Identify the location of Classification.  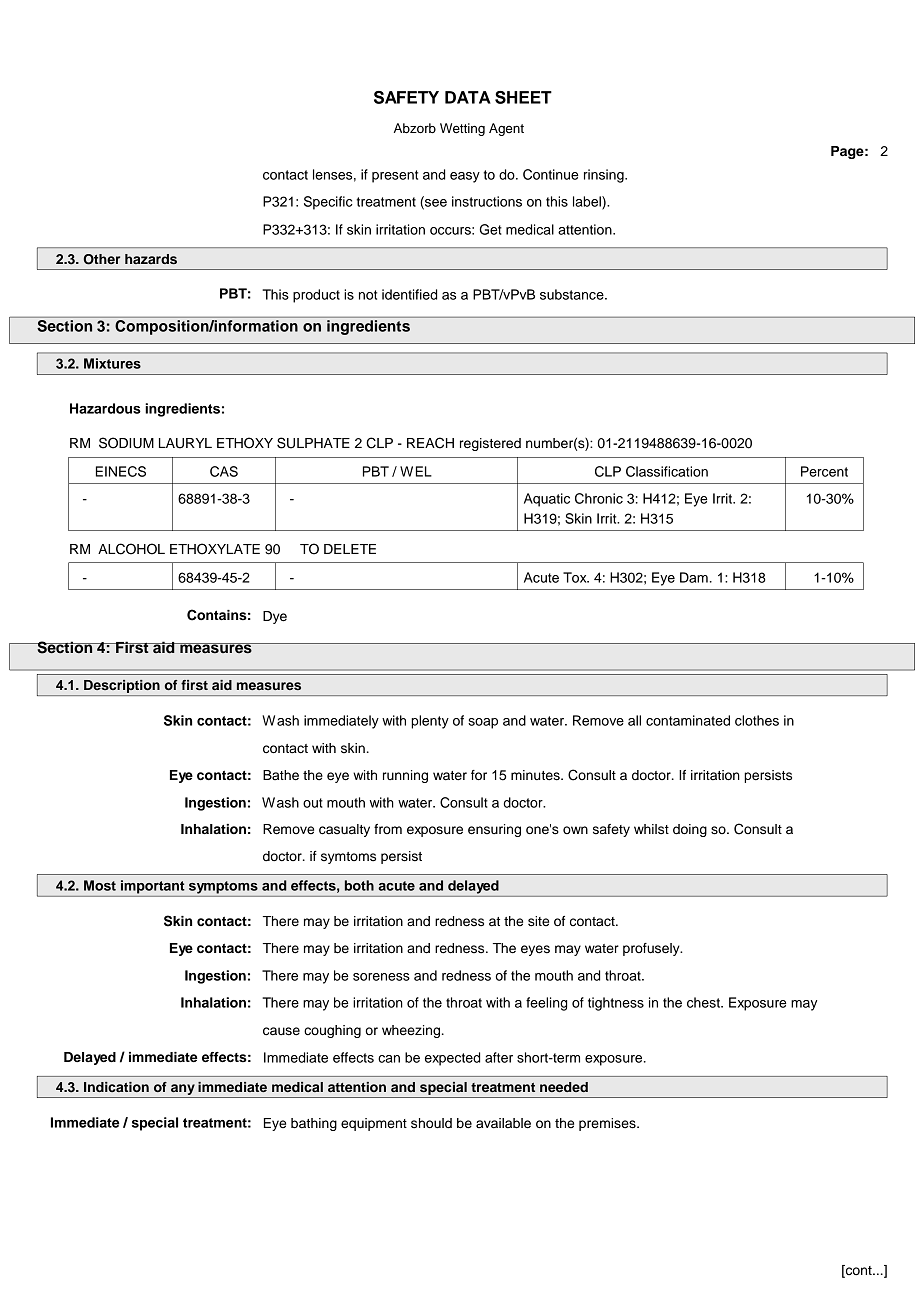
(667, 471).
